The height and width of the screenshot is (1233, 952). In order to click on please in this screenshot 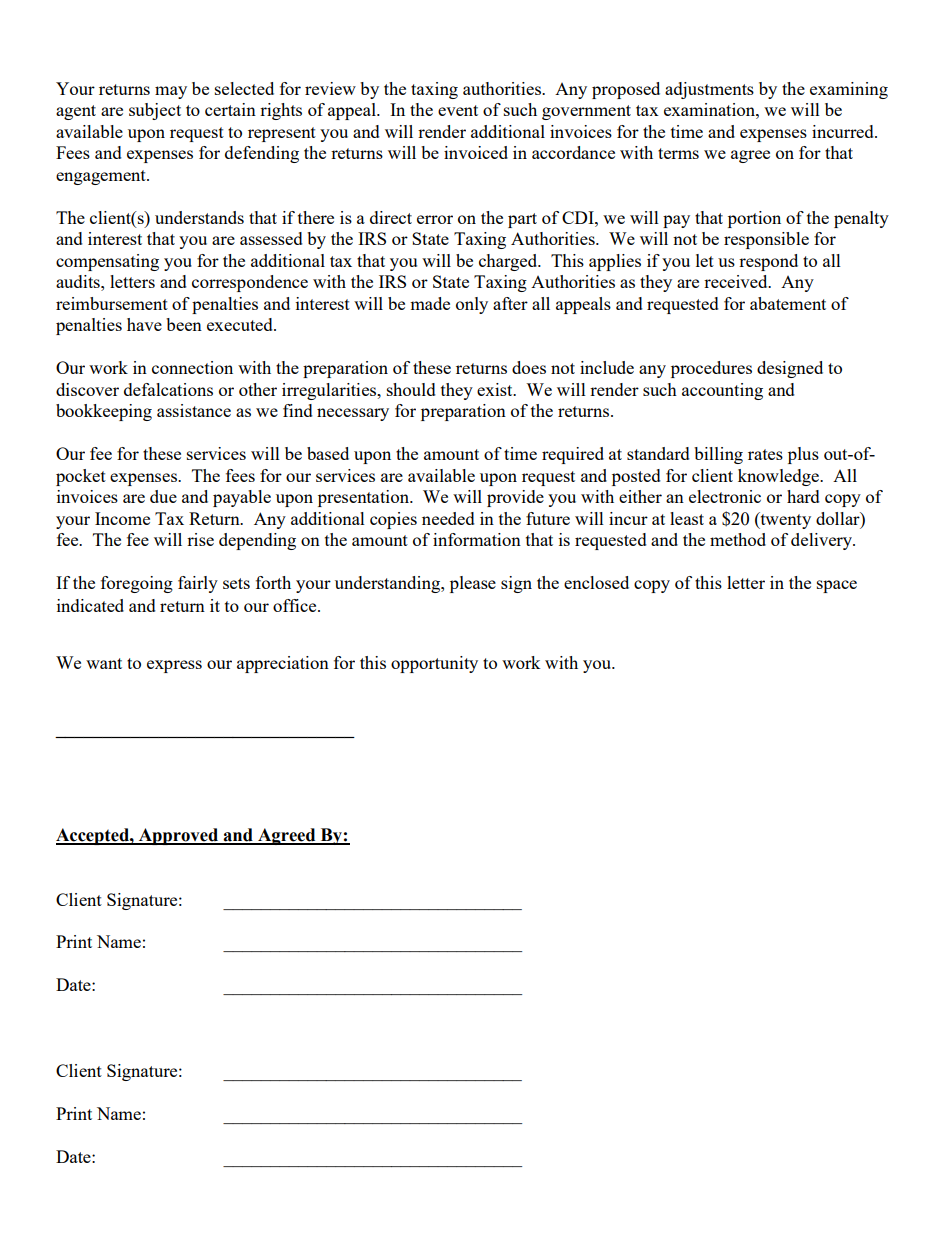, I will do `click(473, 584)`.
